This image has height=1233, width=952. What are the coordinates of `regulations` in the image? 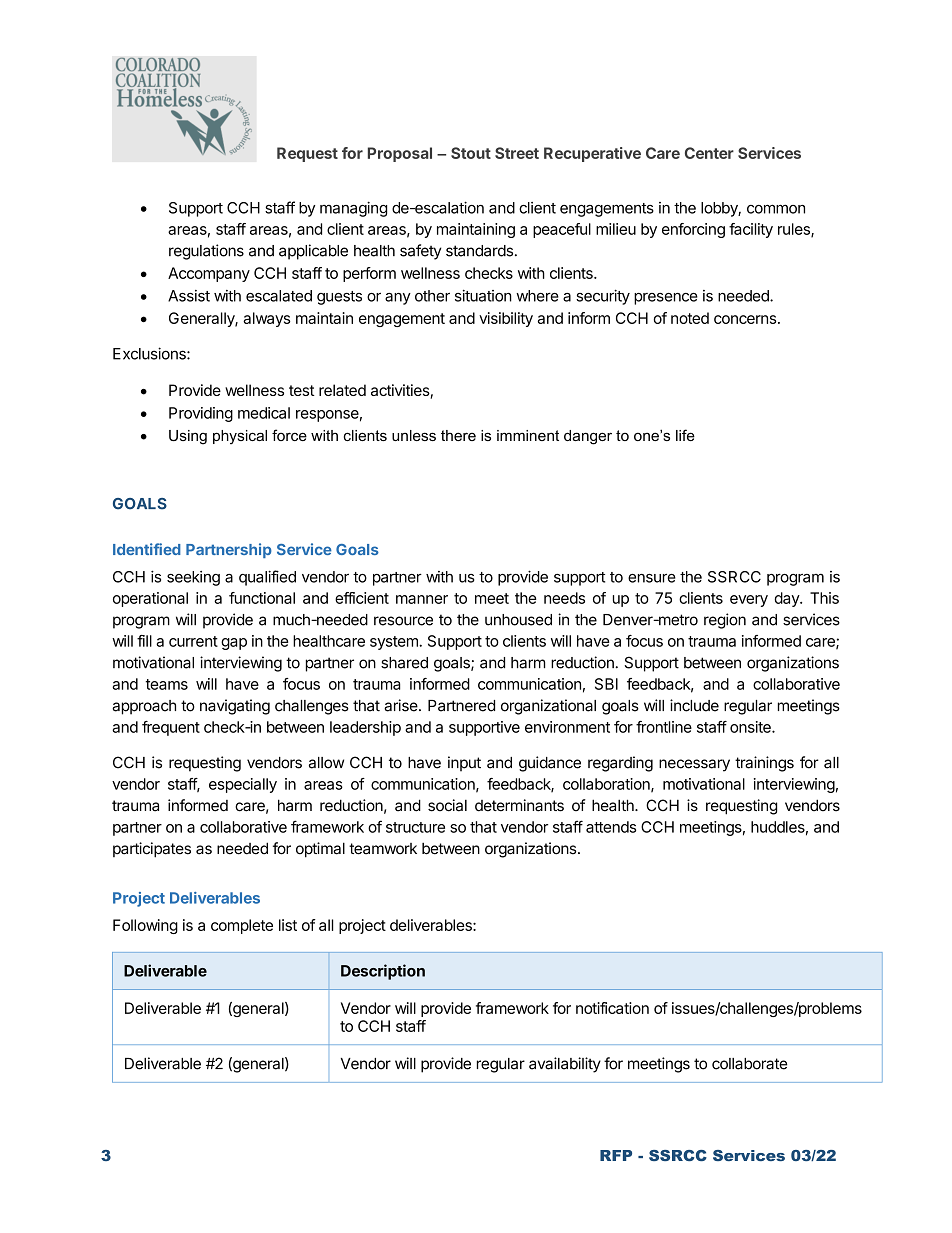 It's located at (206, 252).
